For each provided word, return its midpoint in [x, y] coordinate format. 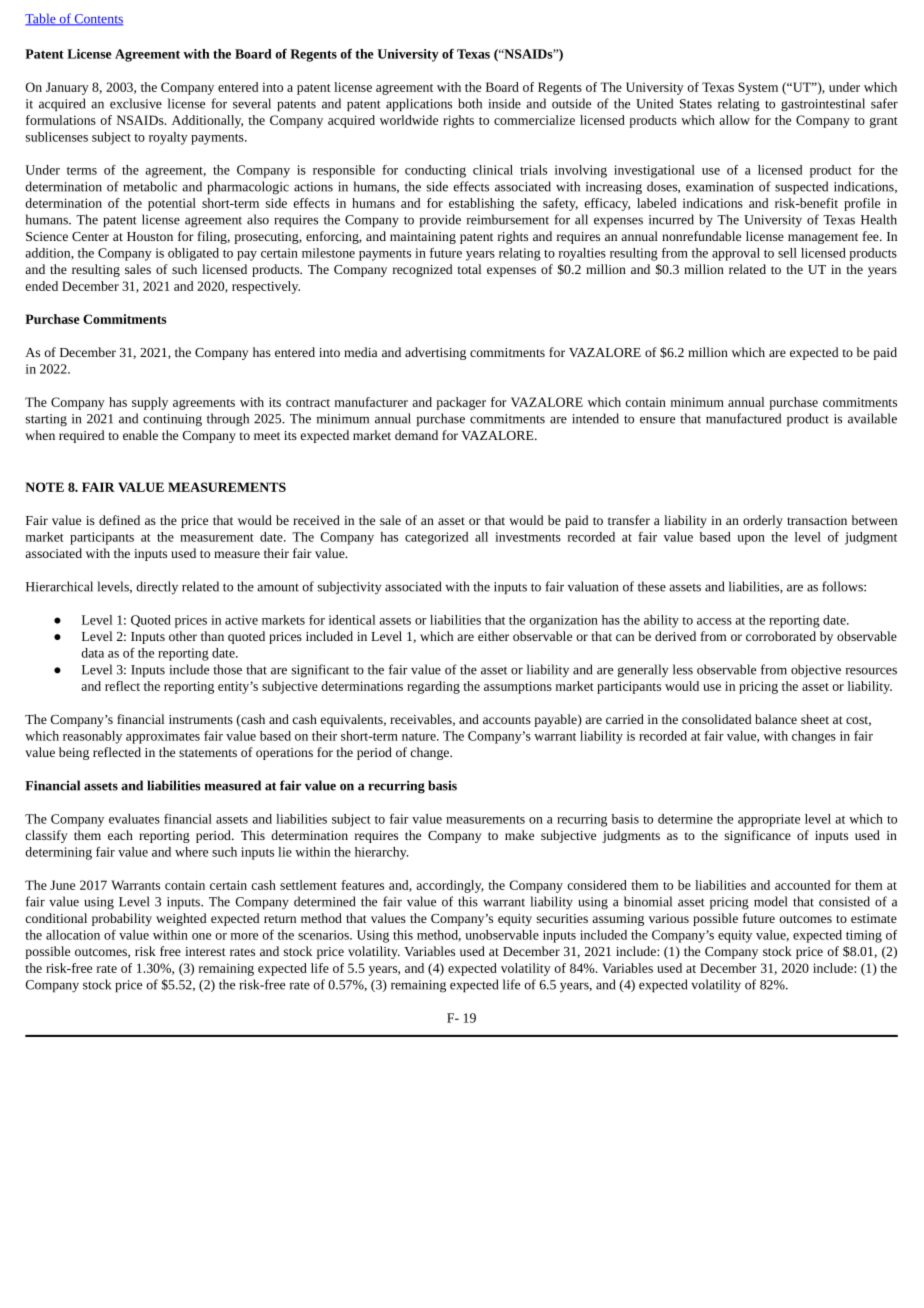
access [714, 621]
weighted [181, 919]
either [493, 636]
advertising [435, 353]
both [470, 103]
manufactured [743, 418]
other [183, 636]
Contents [97, 20]
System [758, 88]
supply [150, 403]
